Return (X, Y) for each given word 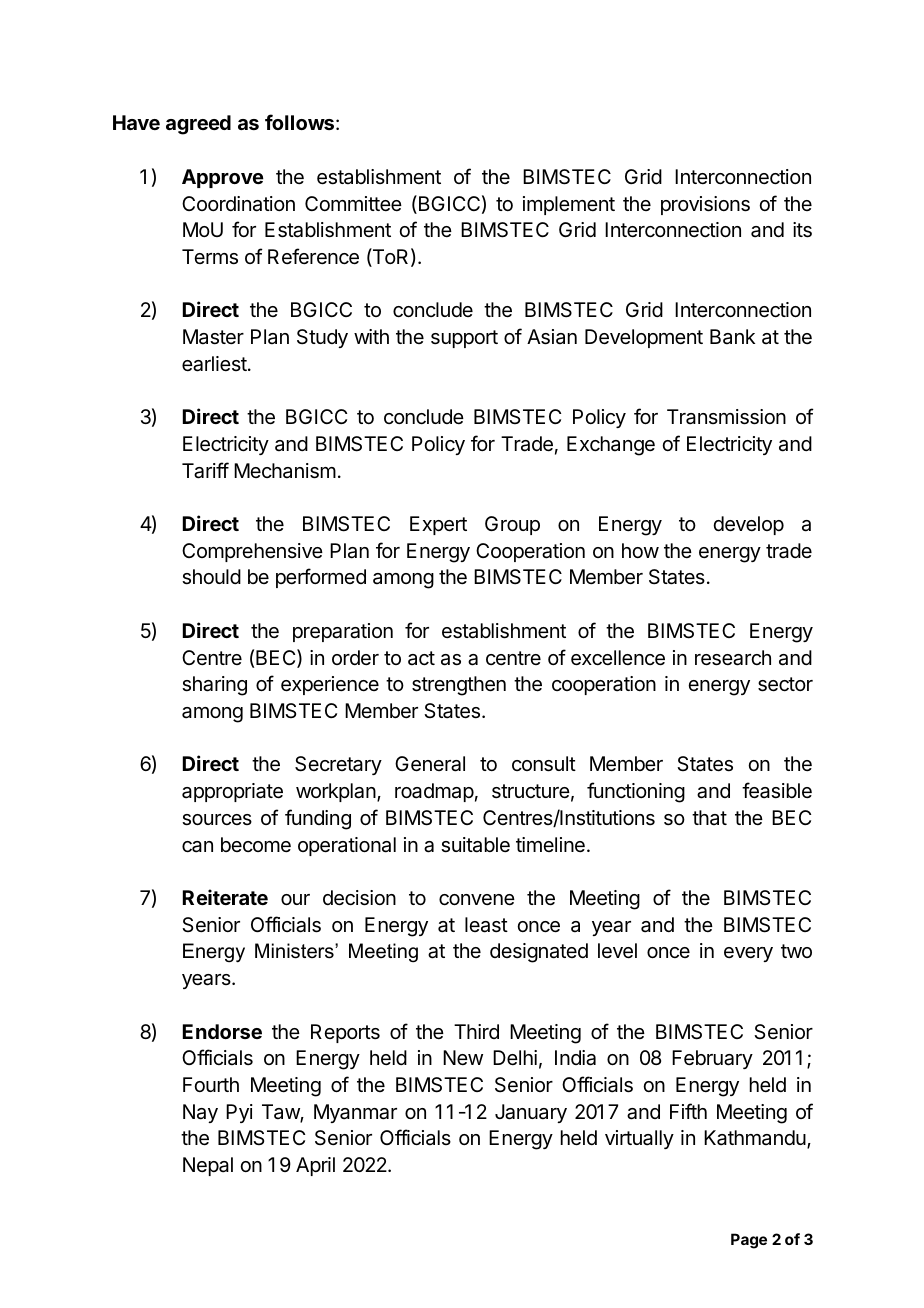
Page (749, 1241)
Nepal (208, 1166)
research (733, 658)
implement (569, 205)
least (486, 925)
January (531, 1113)
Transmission (726, 417)
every (748, 954)
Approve (223, 178)
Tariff (205, 470)
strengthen (459, 686)
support (464, 339)
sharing (214, 686)
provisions (705, 205)
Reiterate (225, 897)
